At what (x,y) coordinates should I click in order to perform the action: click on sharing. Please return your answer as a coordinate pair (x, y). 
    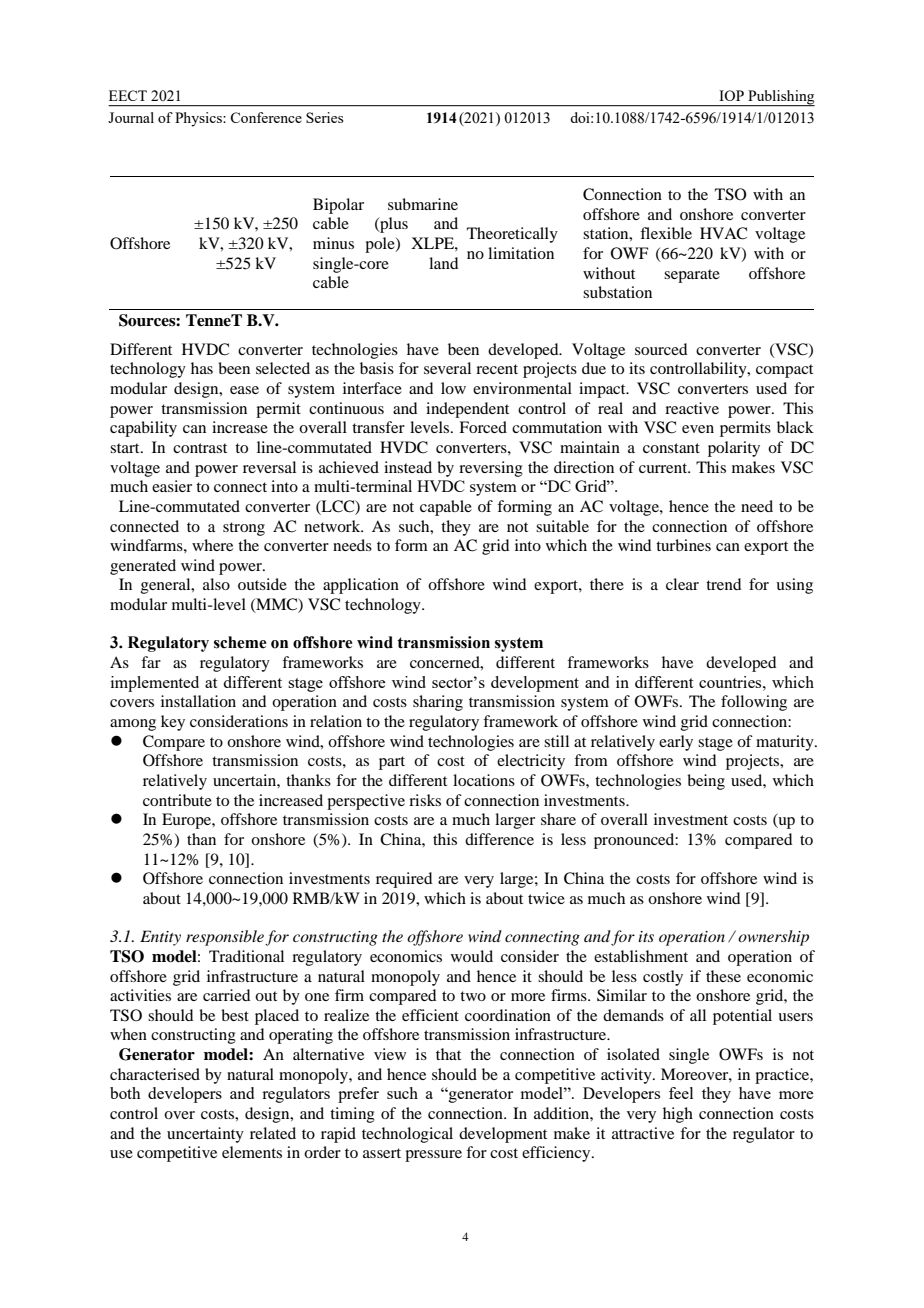
    Looking at the image, I should click on (438, 703).
